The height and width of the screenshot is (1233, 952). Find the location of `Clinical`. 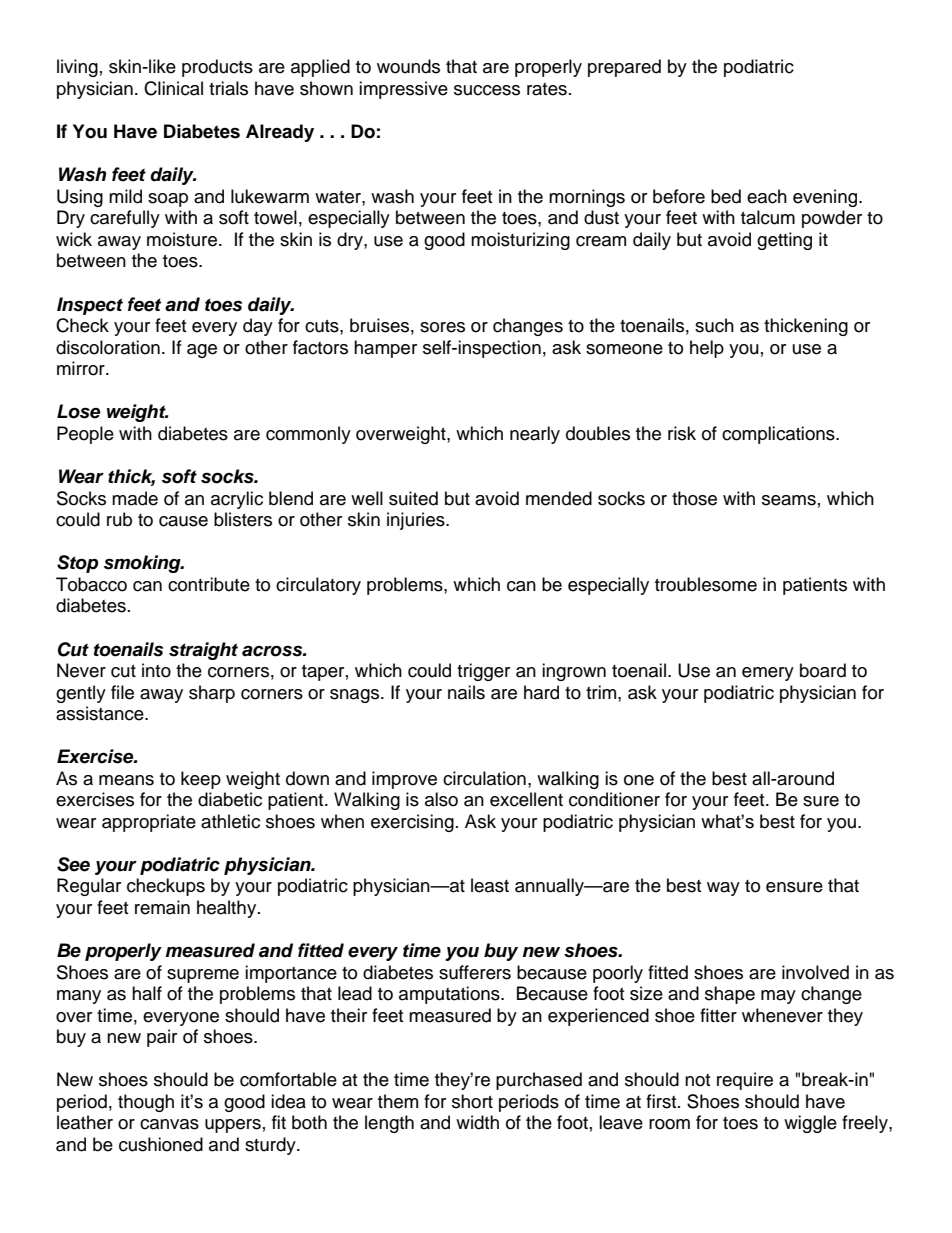

Clinical is located at coordinates (173, 88).
